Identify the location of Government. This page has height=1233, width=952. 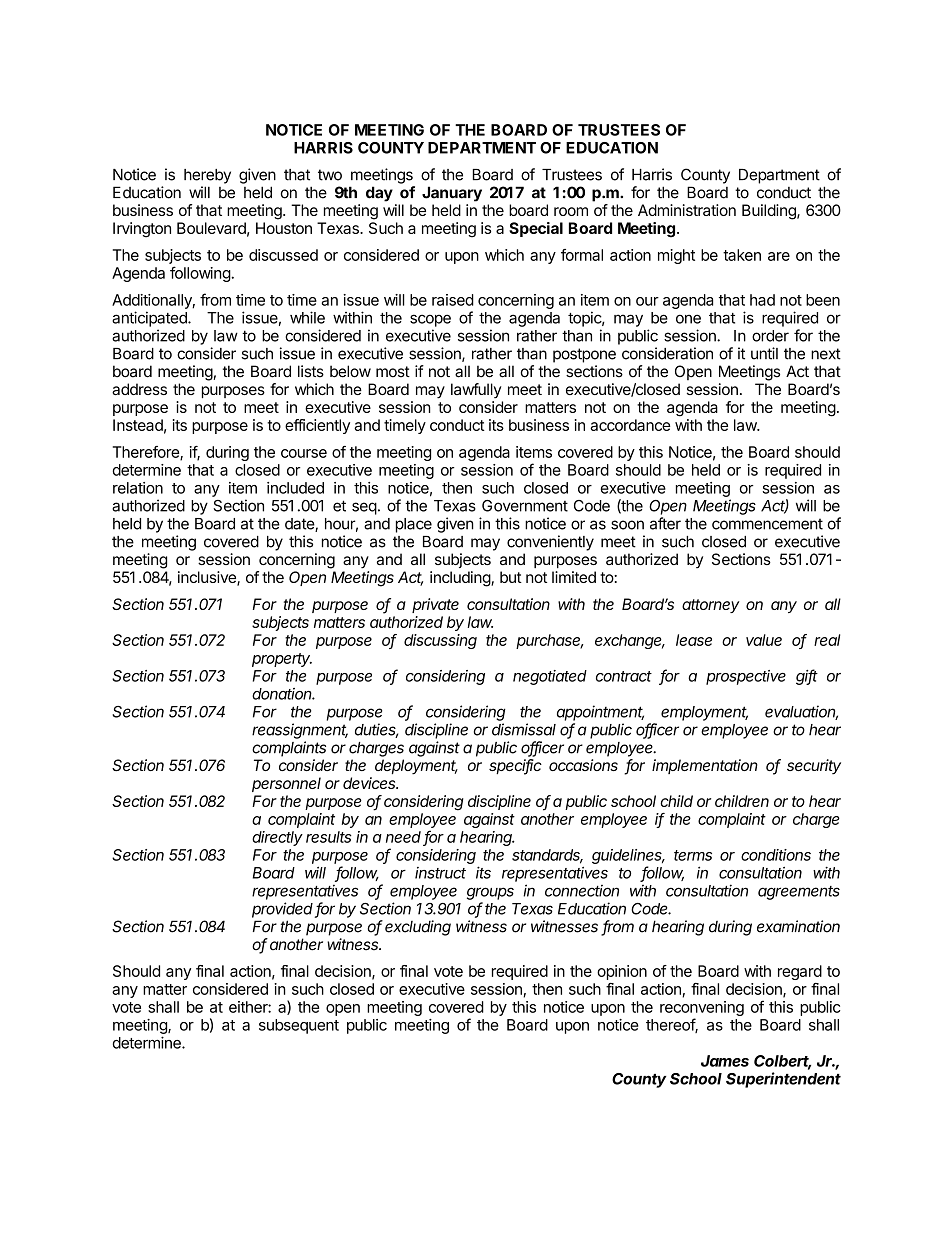
(525, 506).
